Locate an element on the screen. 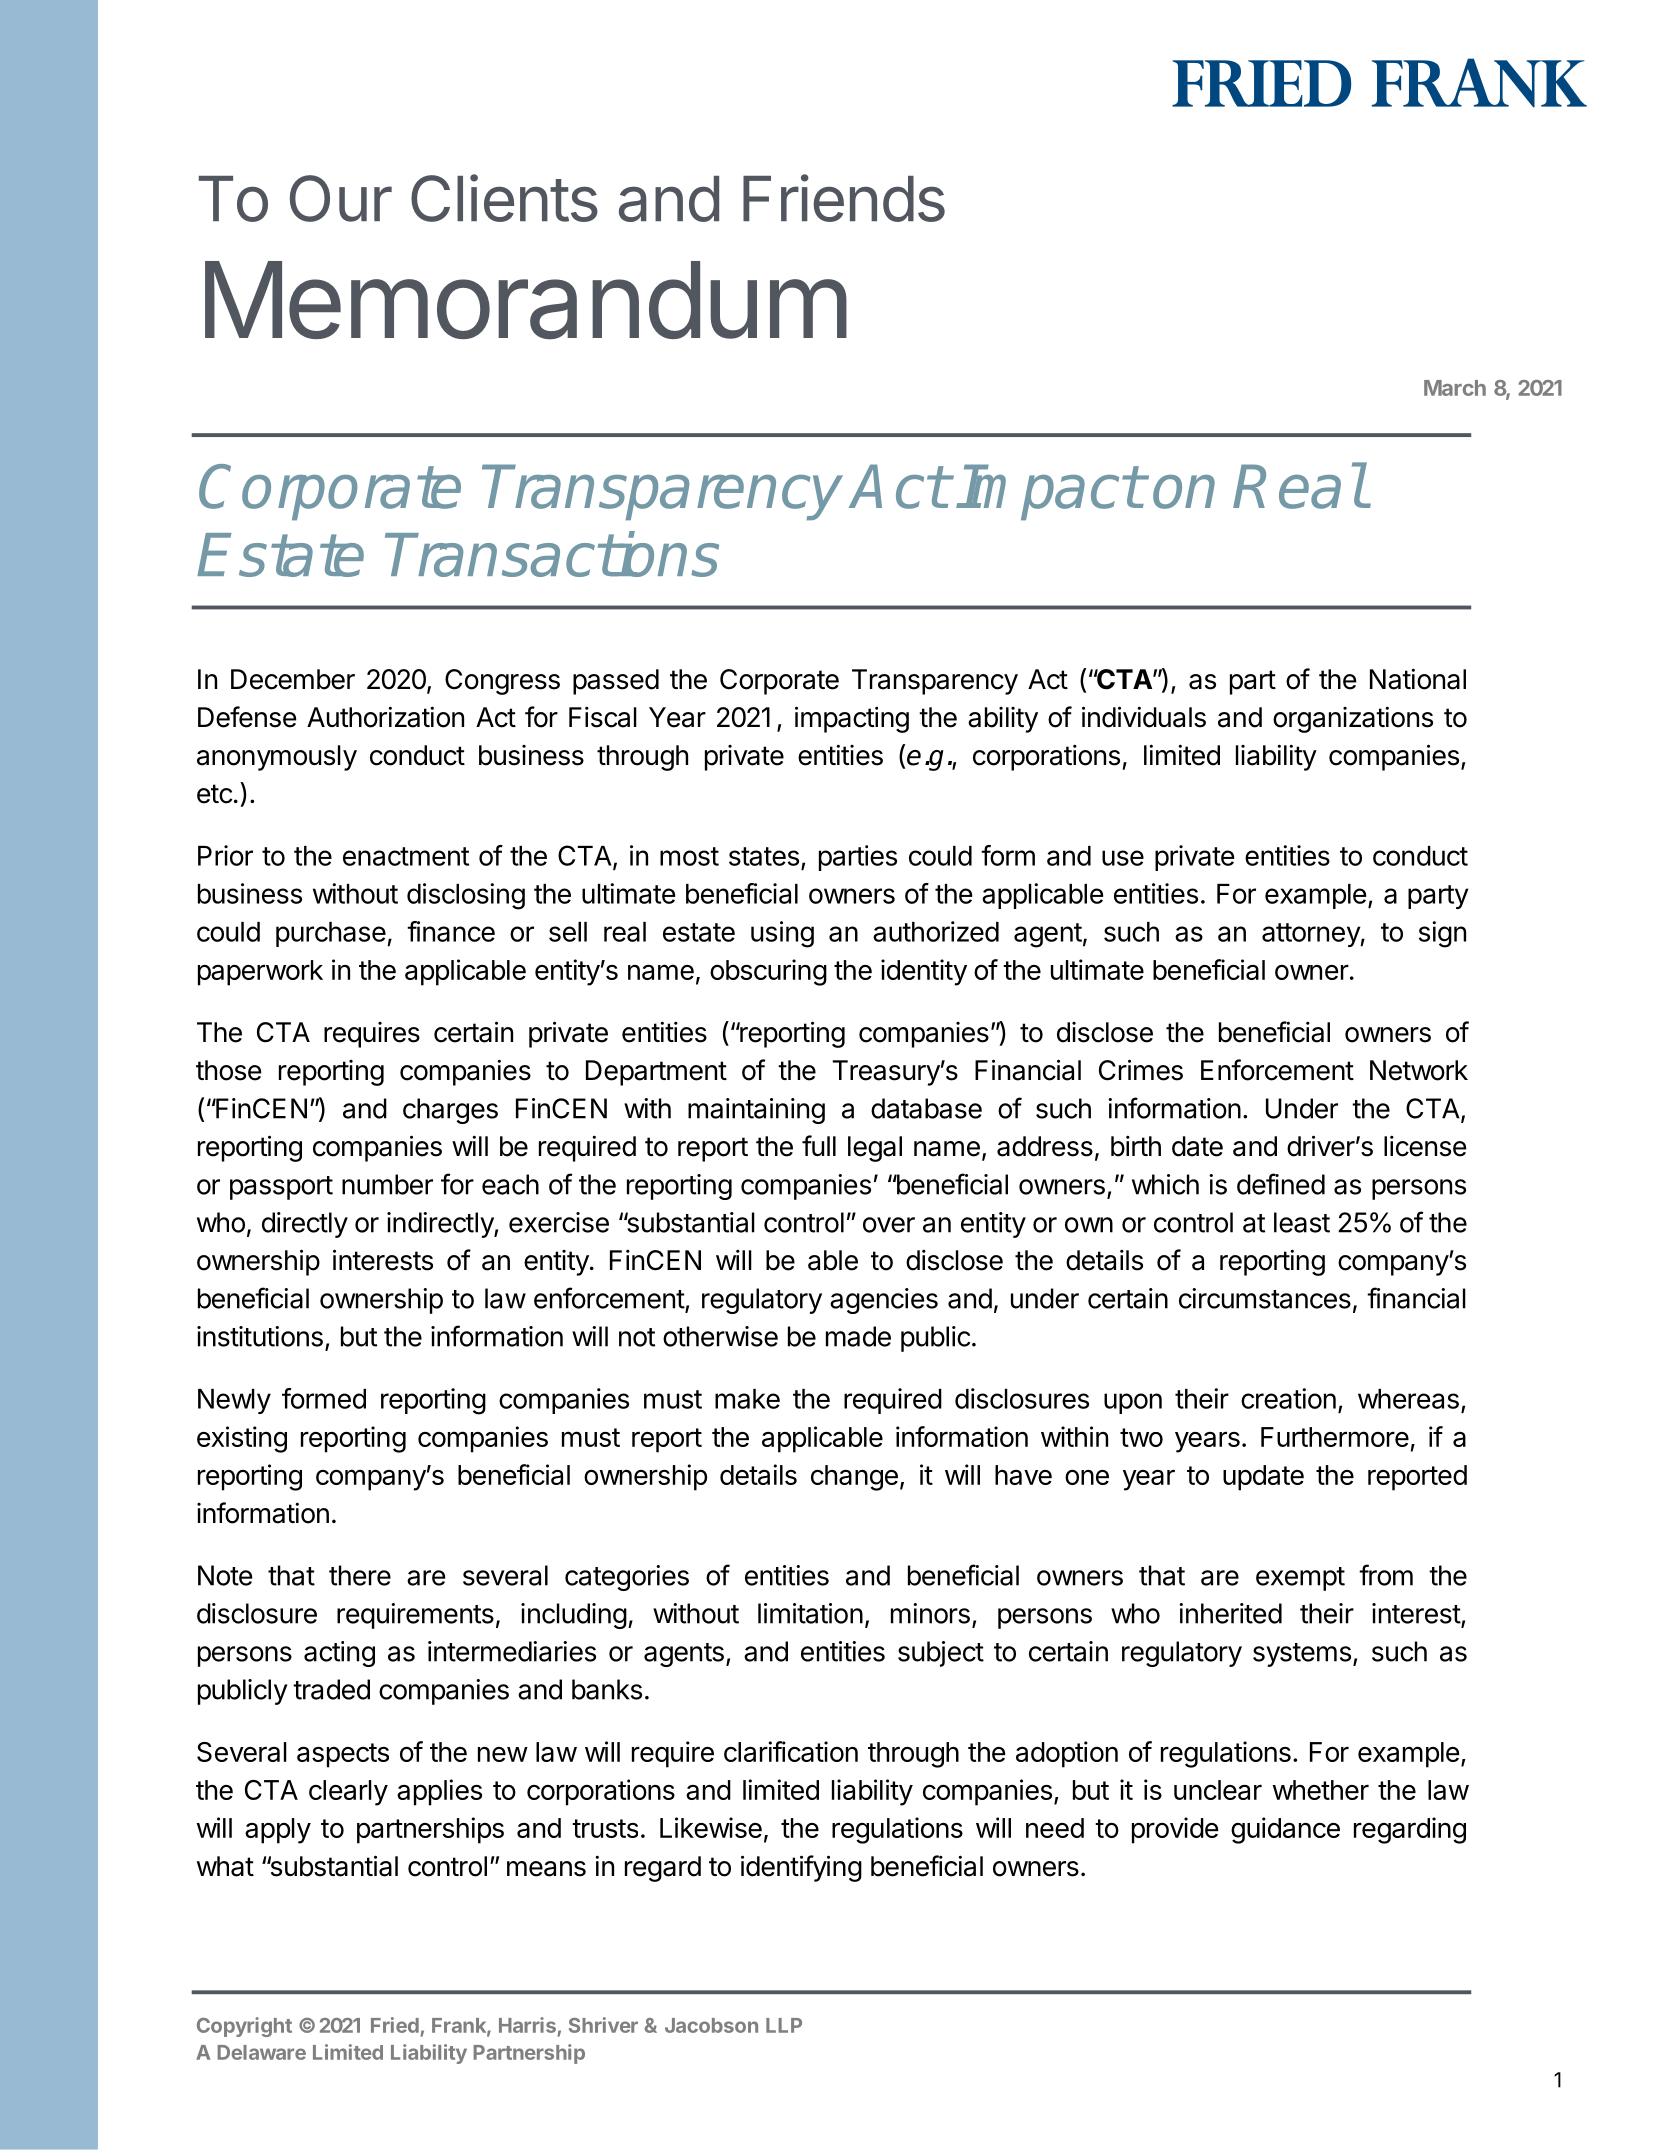 The image size is (1663, 2151). Authorization is located at coordinates (385, 717).
